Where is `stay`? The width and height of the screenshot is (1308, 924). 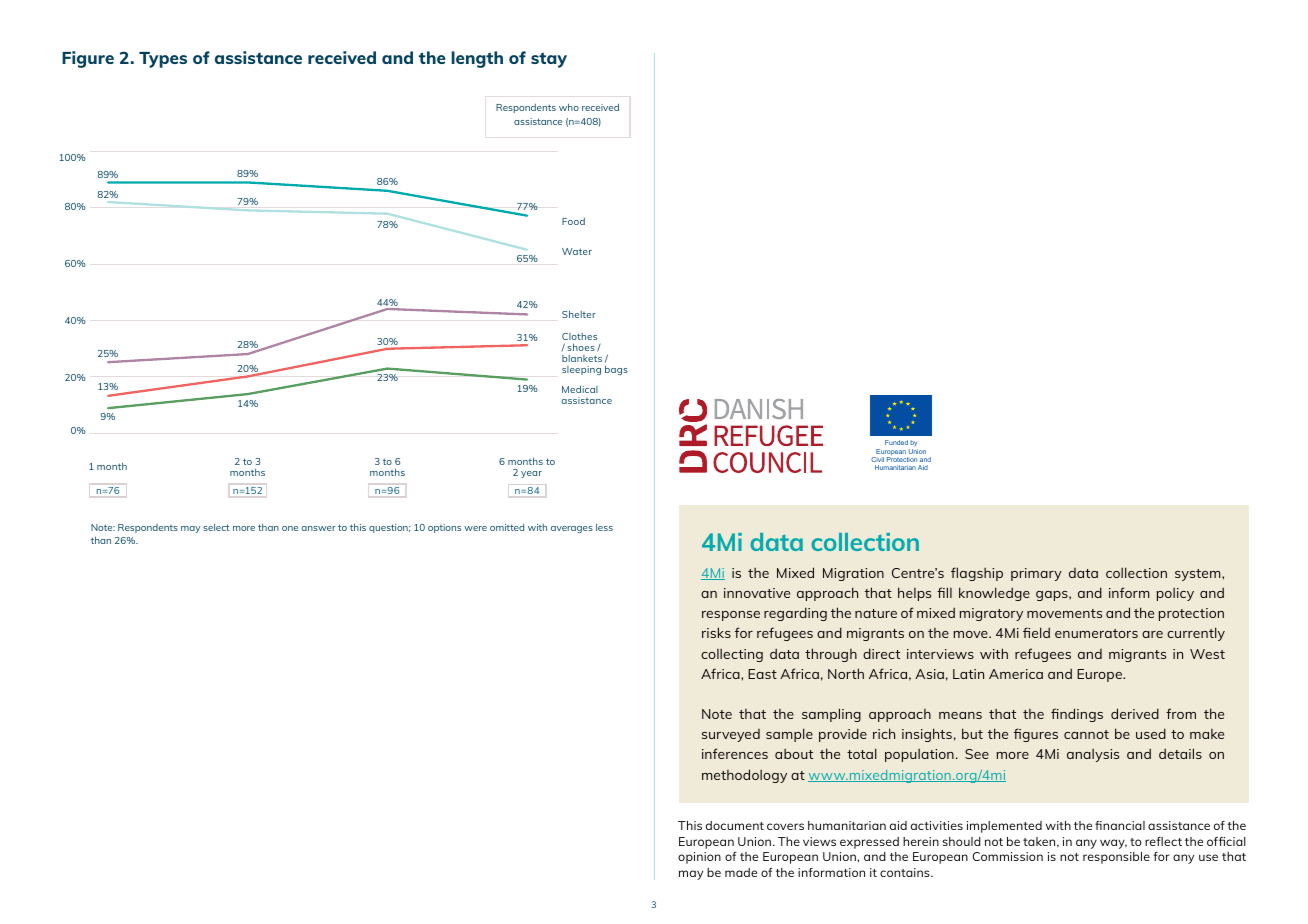 stay is located at coordinates (549, 60).
